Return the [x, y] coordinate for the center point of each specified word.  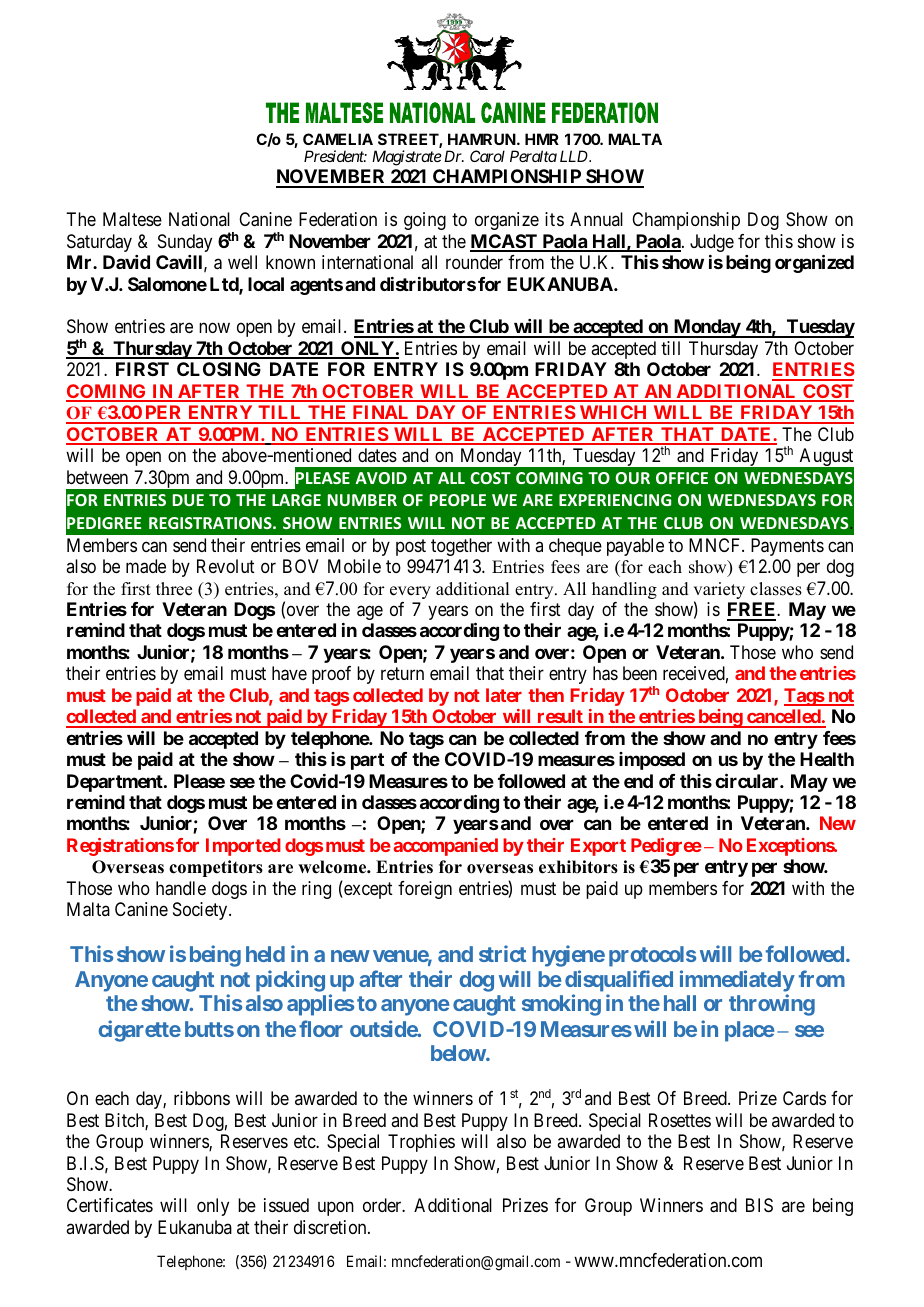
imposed [652, 761]
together [461, 547]
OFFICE [682, 478]
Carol [487, 156]
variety [719, 592]
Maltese [132, 219]
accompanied [445, 847]
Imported [243, 847]
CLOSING [219, 369]
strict [502, 953]
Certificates [110, 1205]
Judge [712, 243]
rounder [474, 262]
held [265, 954]
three [174, 589]
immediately [737, 981]
